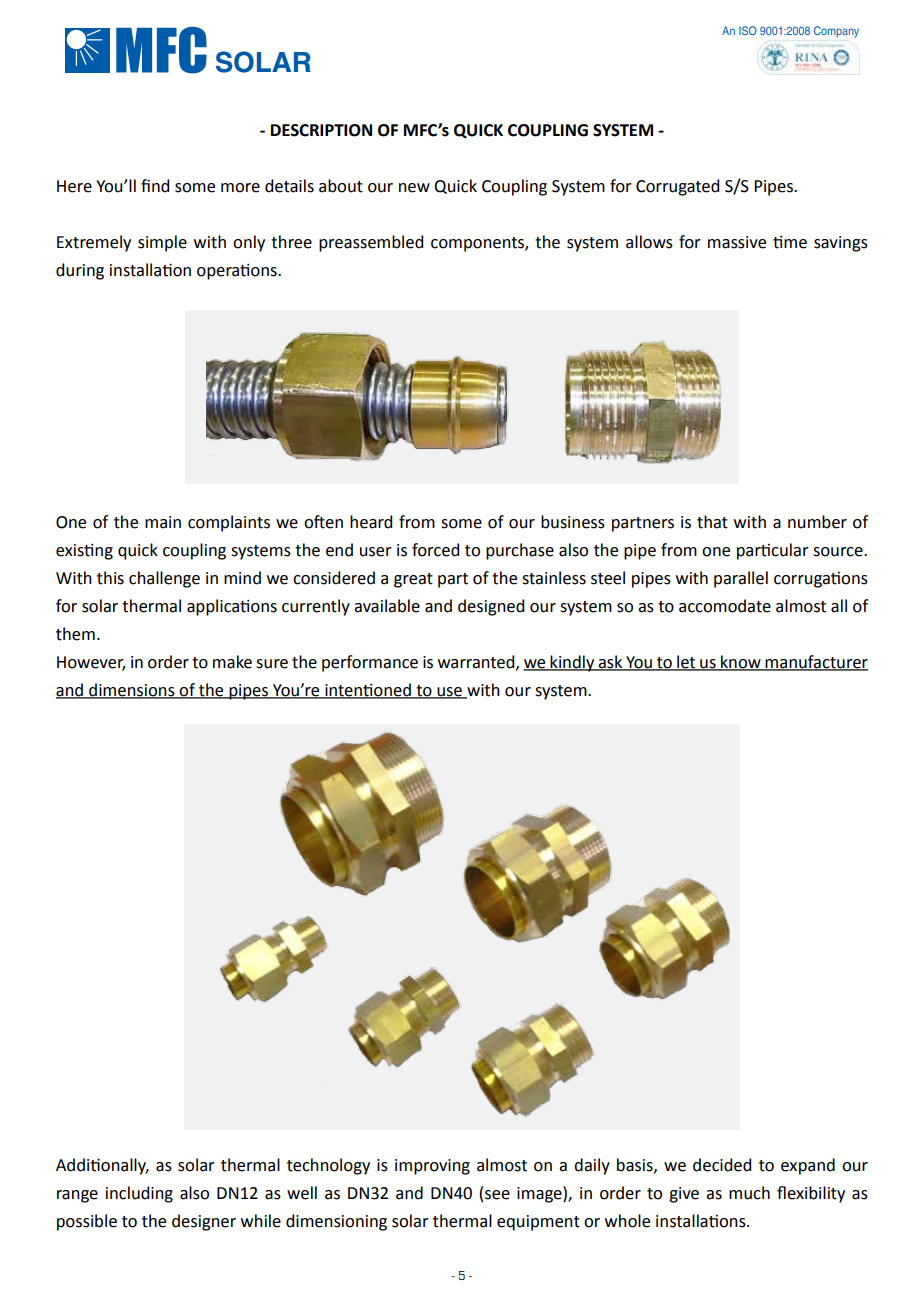 The width and height of the document is (924, 1308). Describe the element at coordinates (712, 522) in the document. I see `that` at that location.
